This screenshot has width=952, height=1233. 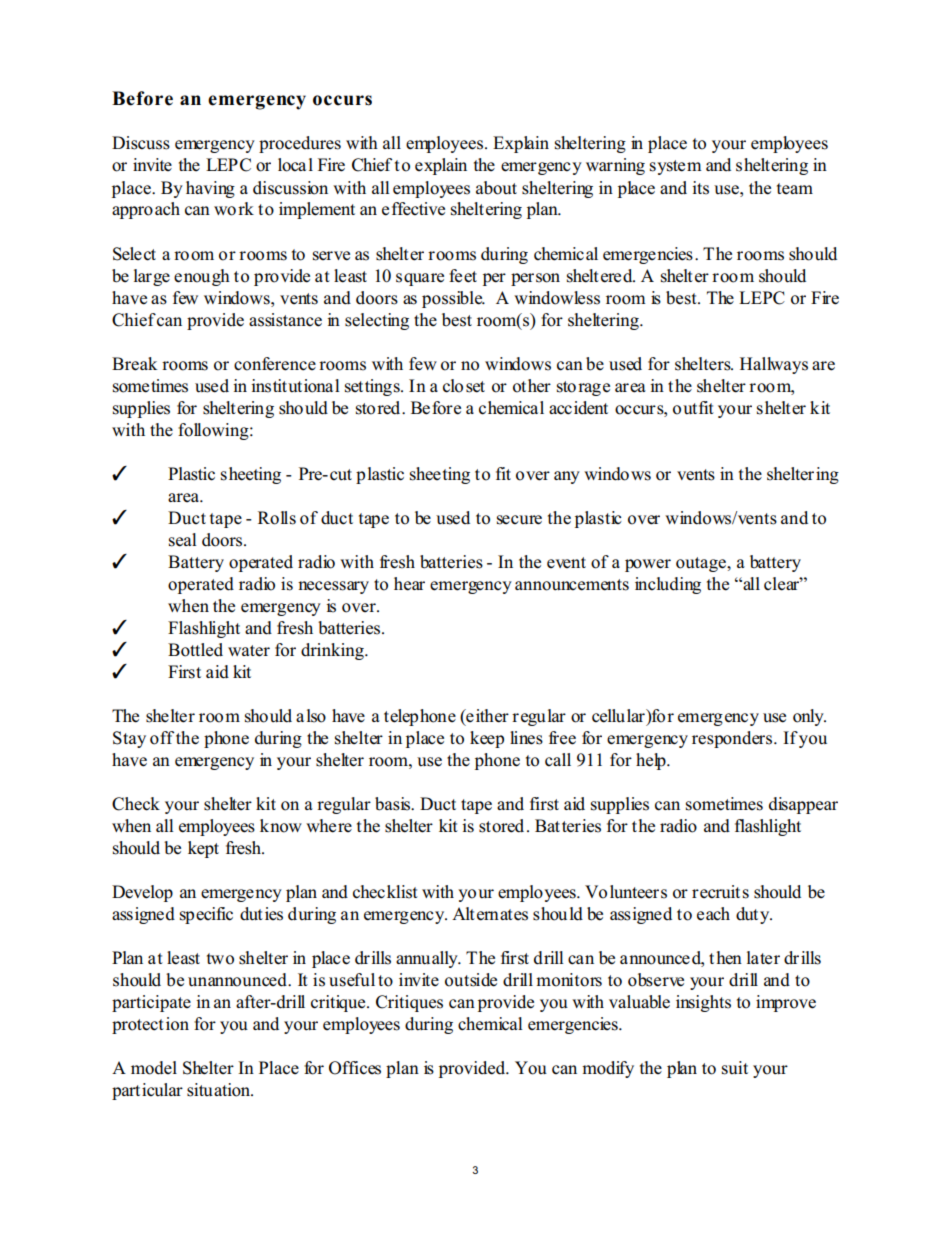 I want to click on having, so click(x=210, y=189).
